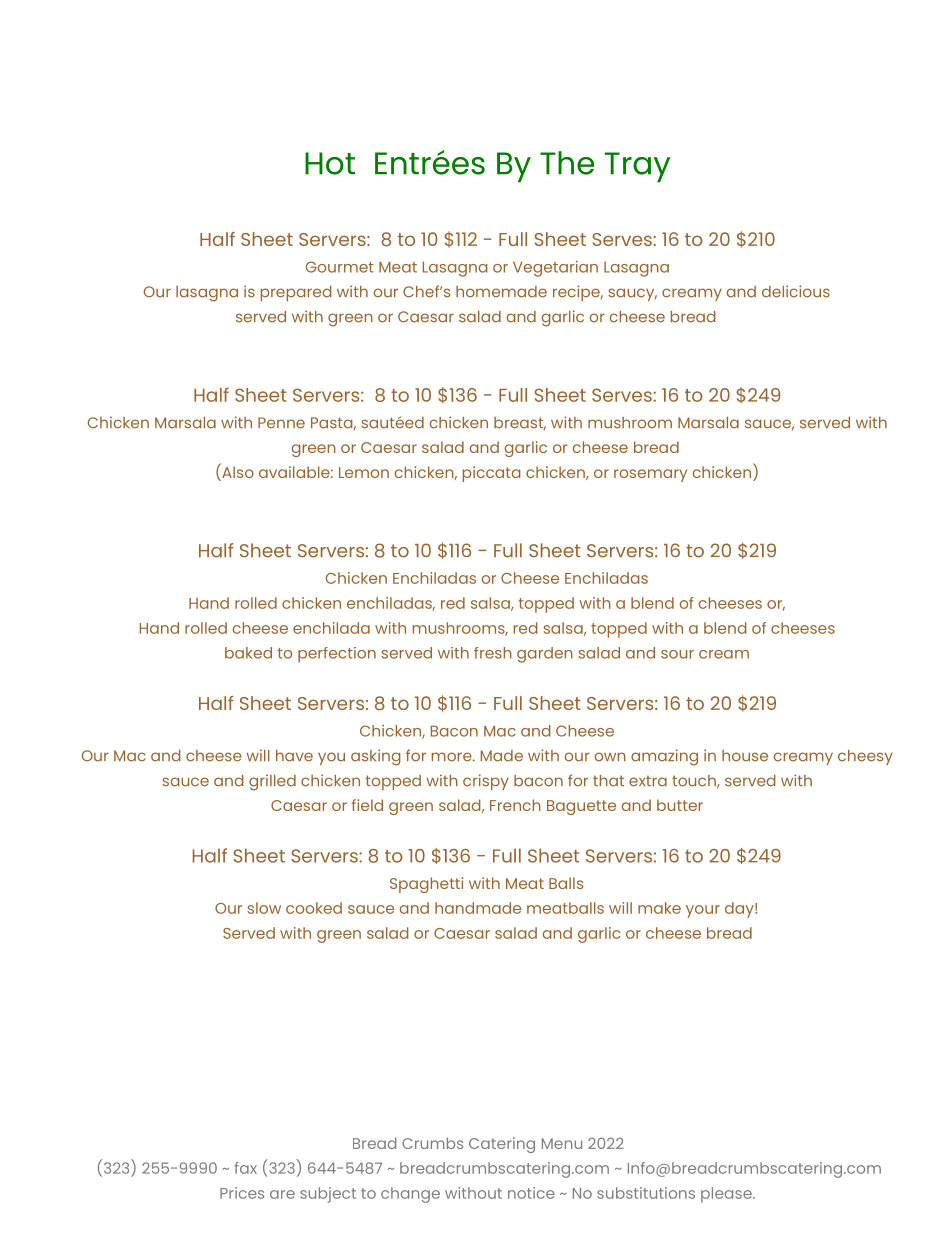  I want to click on make, so click(659, 908).
